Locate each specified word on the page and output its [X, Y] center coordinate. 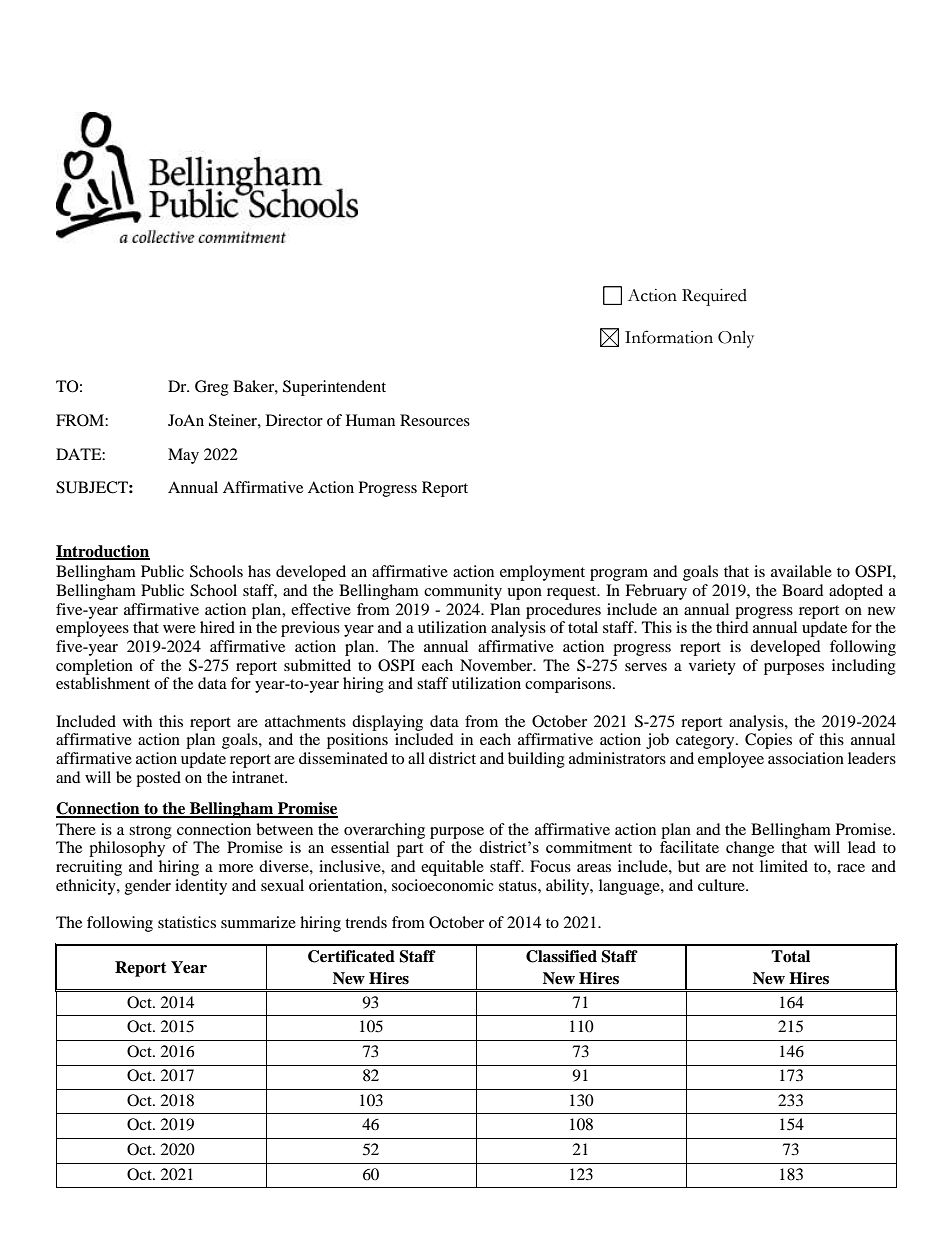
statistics [187, 922]
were [179, 629]
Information [669, 337]
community [463, 592]
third [732, 627]
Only [736, 339]
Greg [212, 388]
